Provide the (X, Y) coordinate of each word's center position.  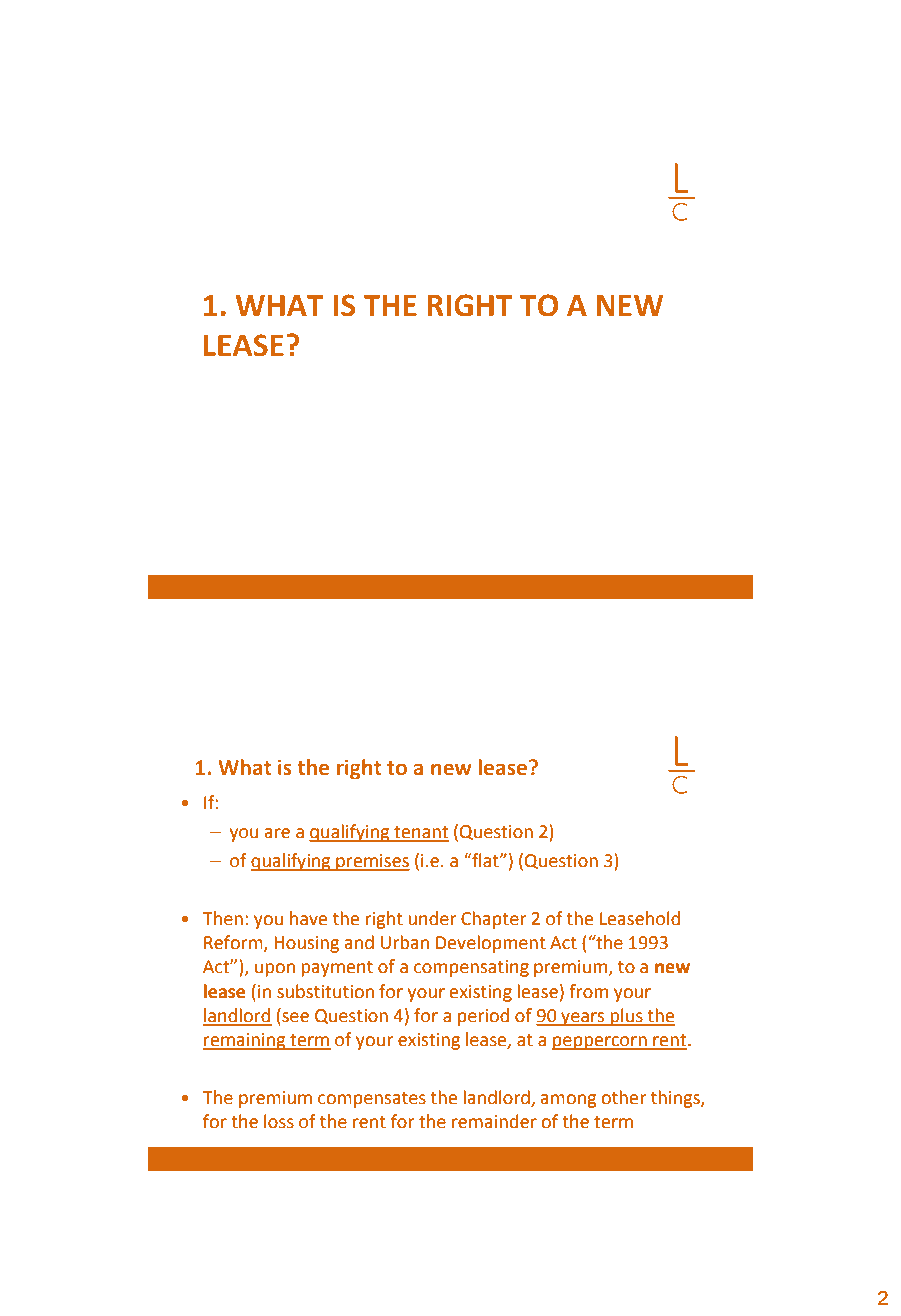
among (568, 1101)
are (277, 833)
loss (279, 1121)
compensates (372, 1100)
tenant (420, 833)
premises (372, 862)
